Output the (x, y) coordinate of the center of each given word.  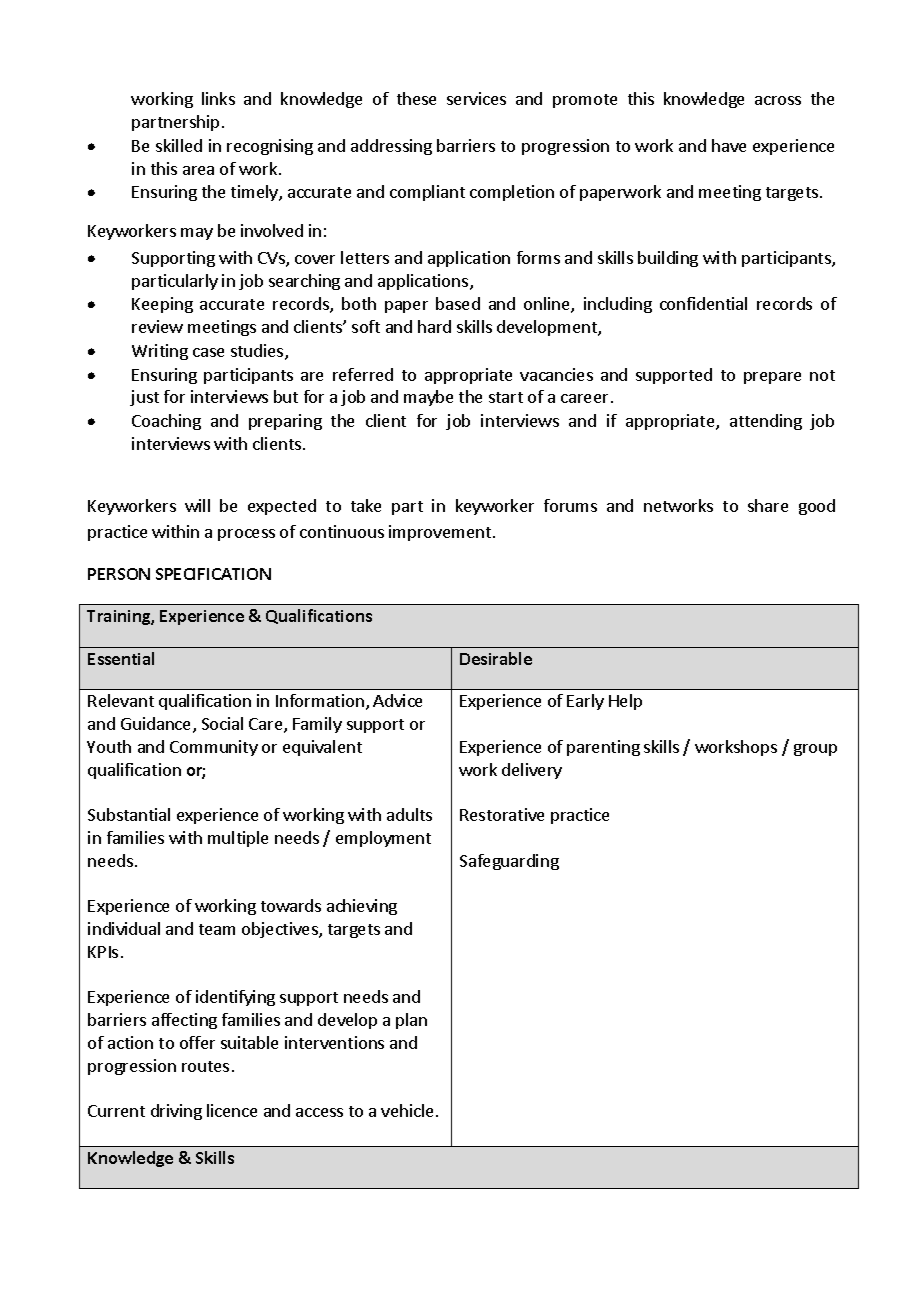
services (476, 98)
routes (205, 1066)
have (729, 145)
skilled (179, 145)
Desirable (496, 658)
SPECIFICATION (213, 574)
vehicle (409, 1110)
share (768, 505)
